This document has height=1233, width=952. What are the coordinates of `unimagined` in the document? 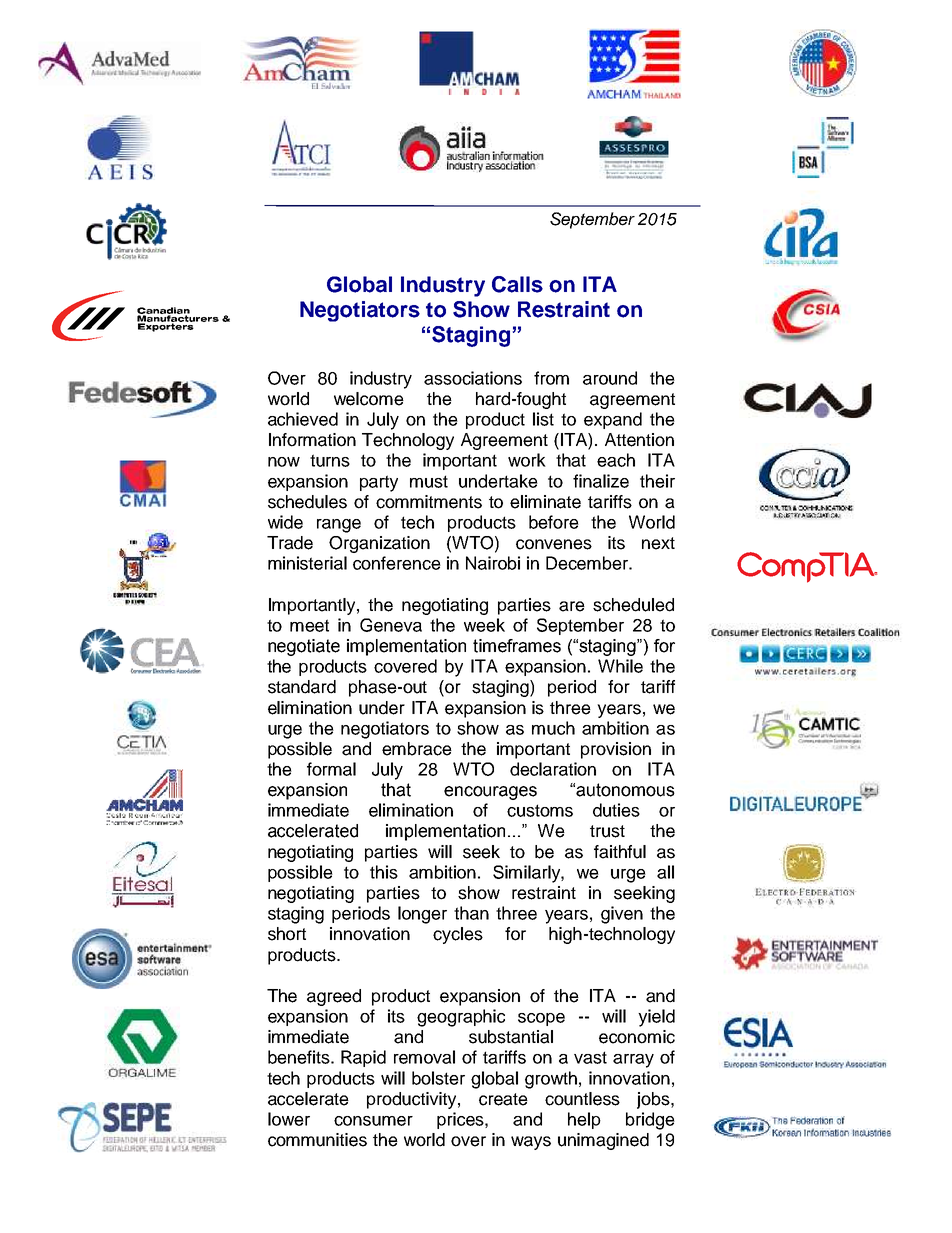 It's located at (603, 1141).
